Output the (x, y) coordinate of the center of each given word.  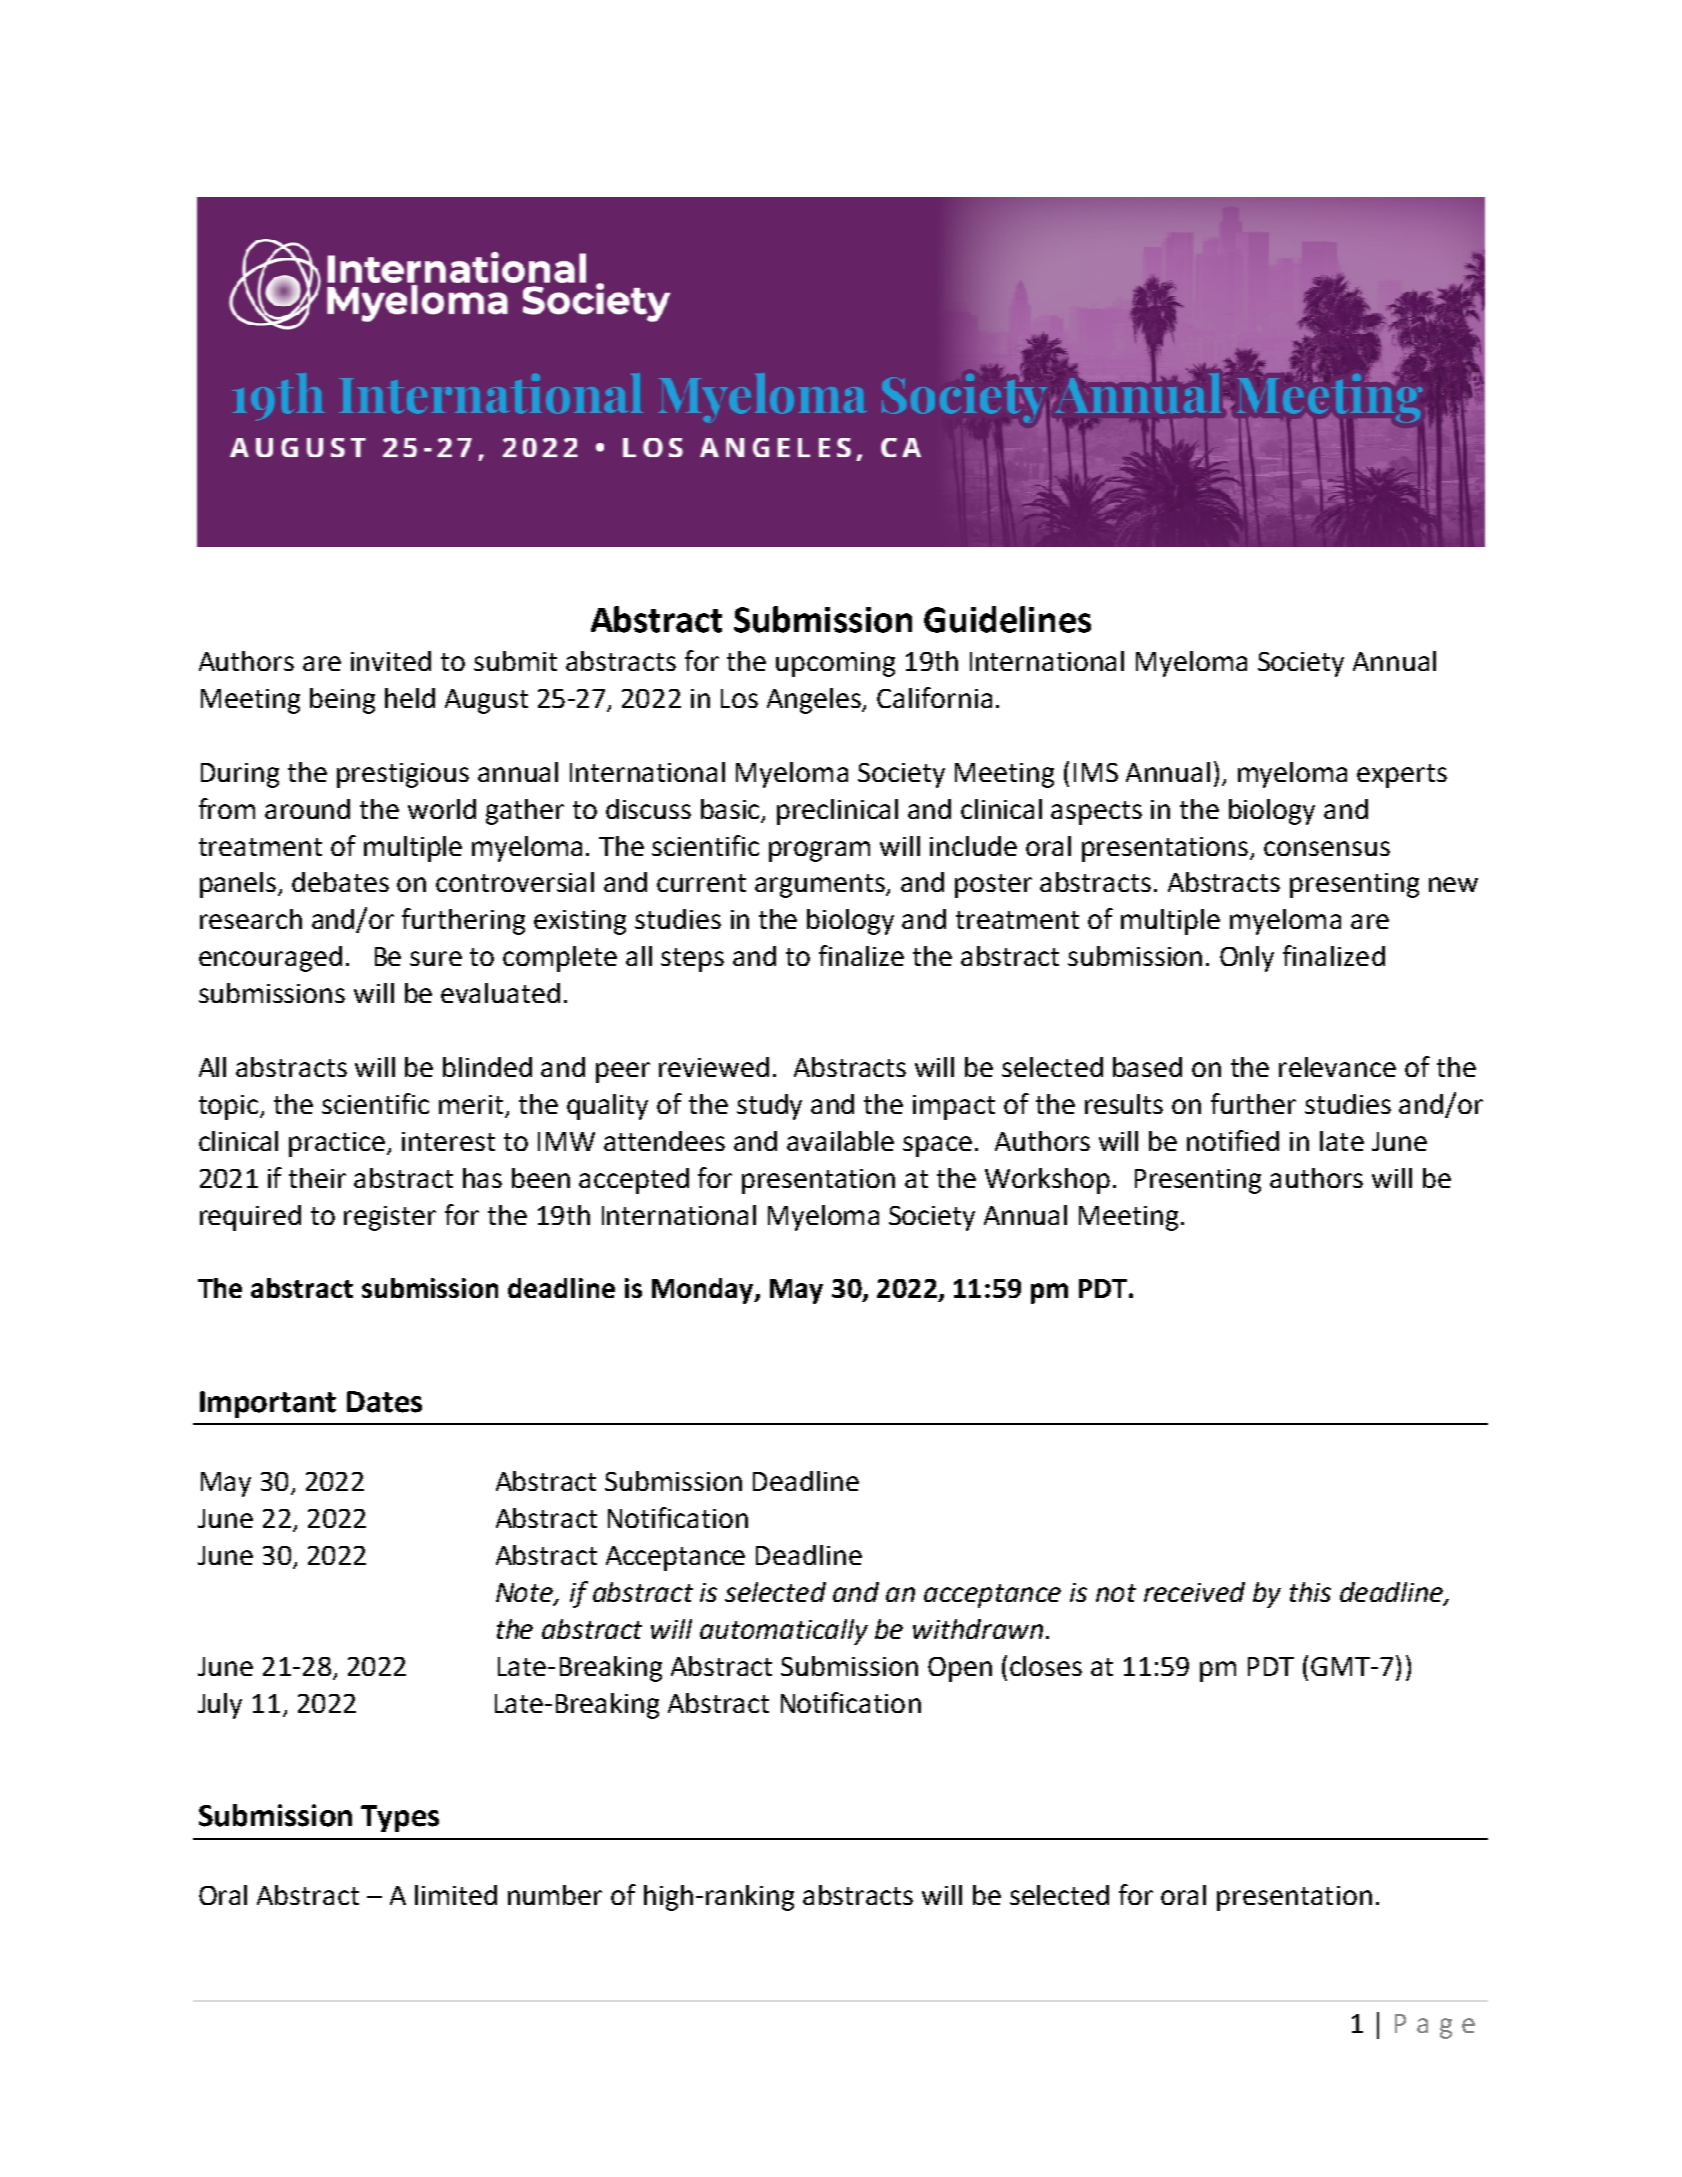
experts (1402, 776)
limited (456, 1895)
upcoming (835, 664)
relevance (1337, 1067)
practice (338, 1144)
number (555, 1895)
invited (391, 661)
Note (526, 1593)
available (840, 1141)
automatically (784, 1632)
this (1310, 1592)
